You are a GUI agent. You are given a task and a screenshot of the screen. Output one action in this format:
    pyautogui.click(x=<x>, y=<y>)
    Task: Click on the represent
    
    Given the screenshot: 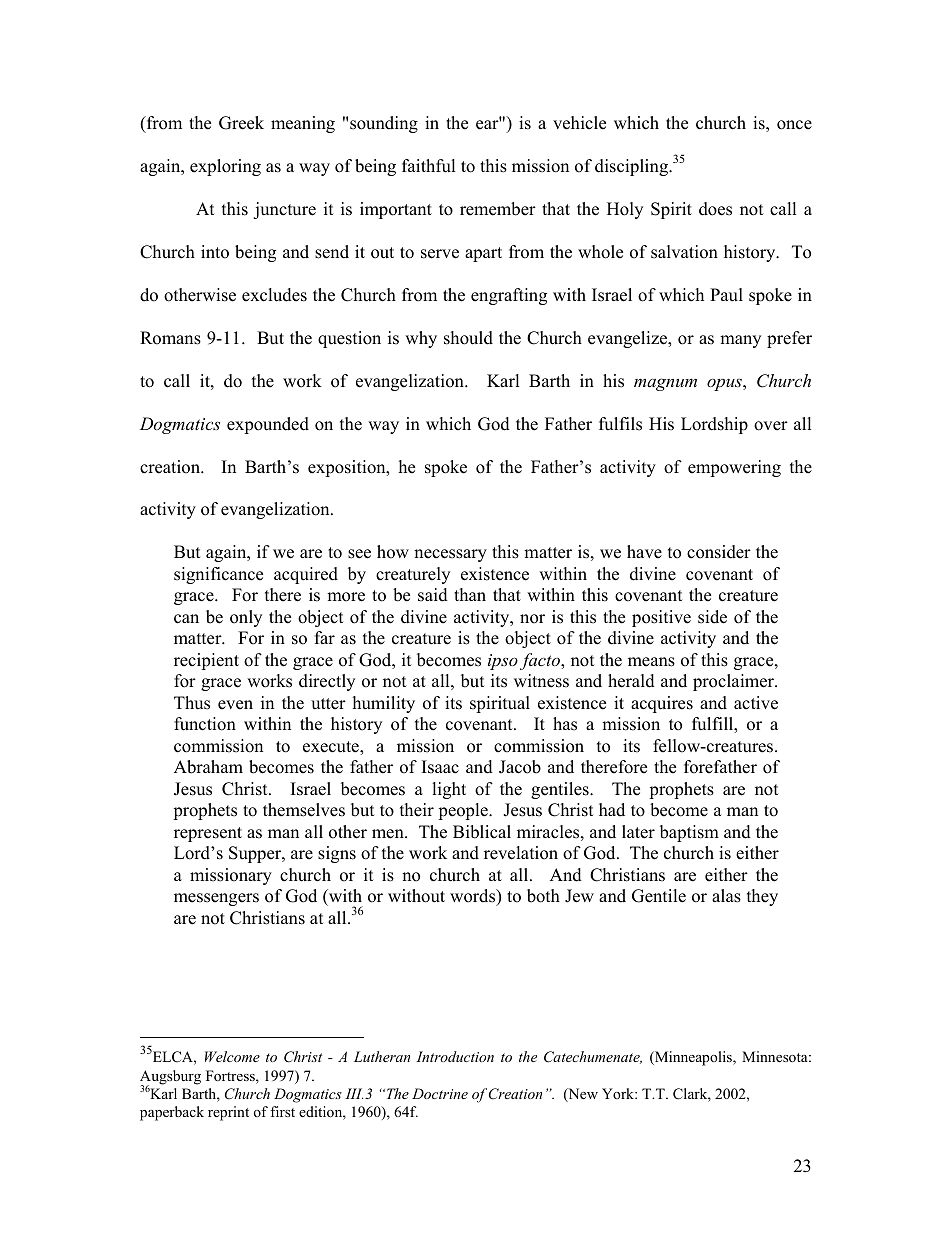 What is the action you would take?
    pyautogui.click(x=208, y=834)
